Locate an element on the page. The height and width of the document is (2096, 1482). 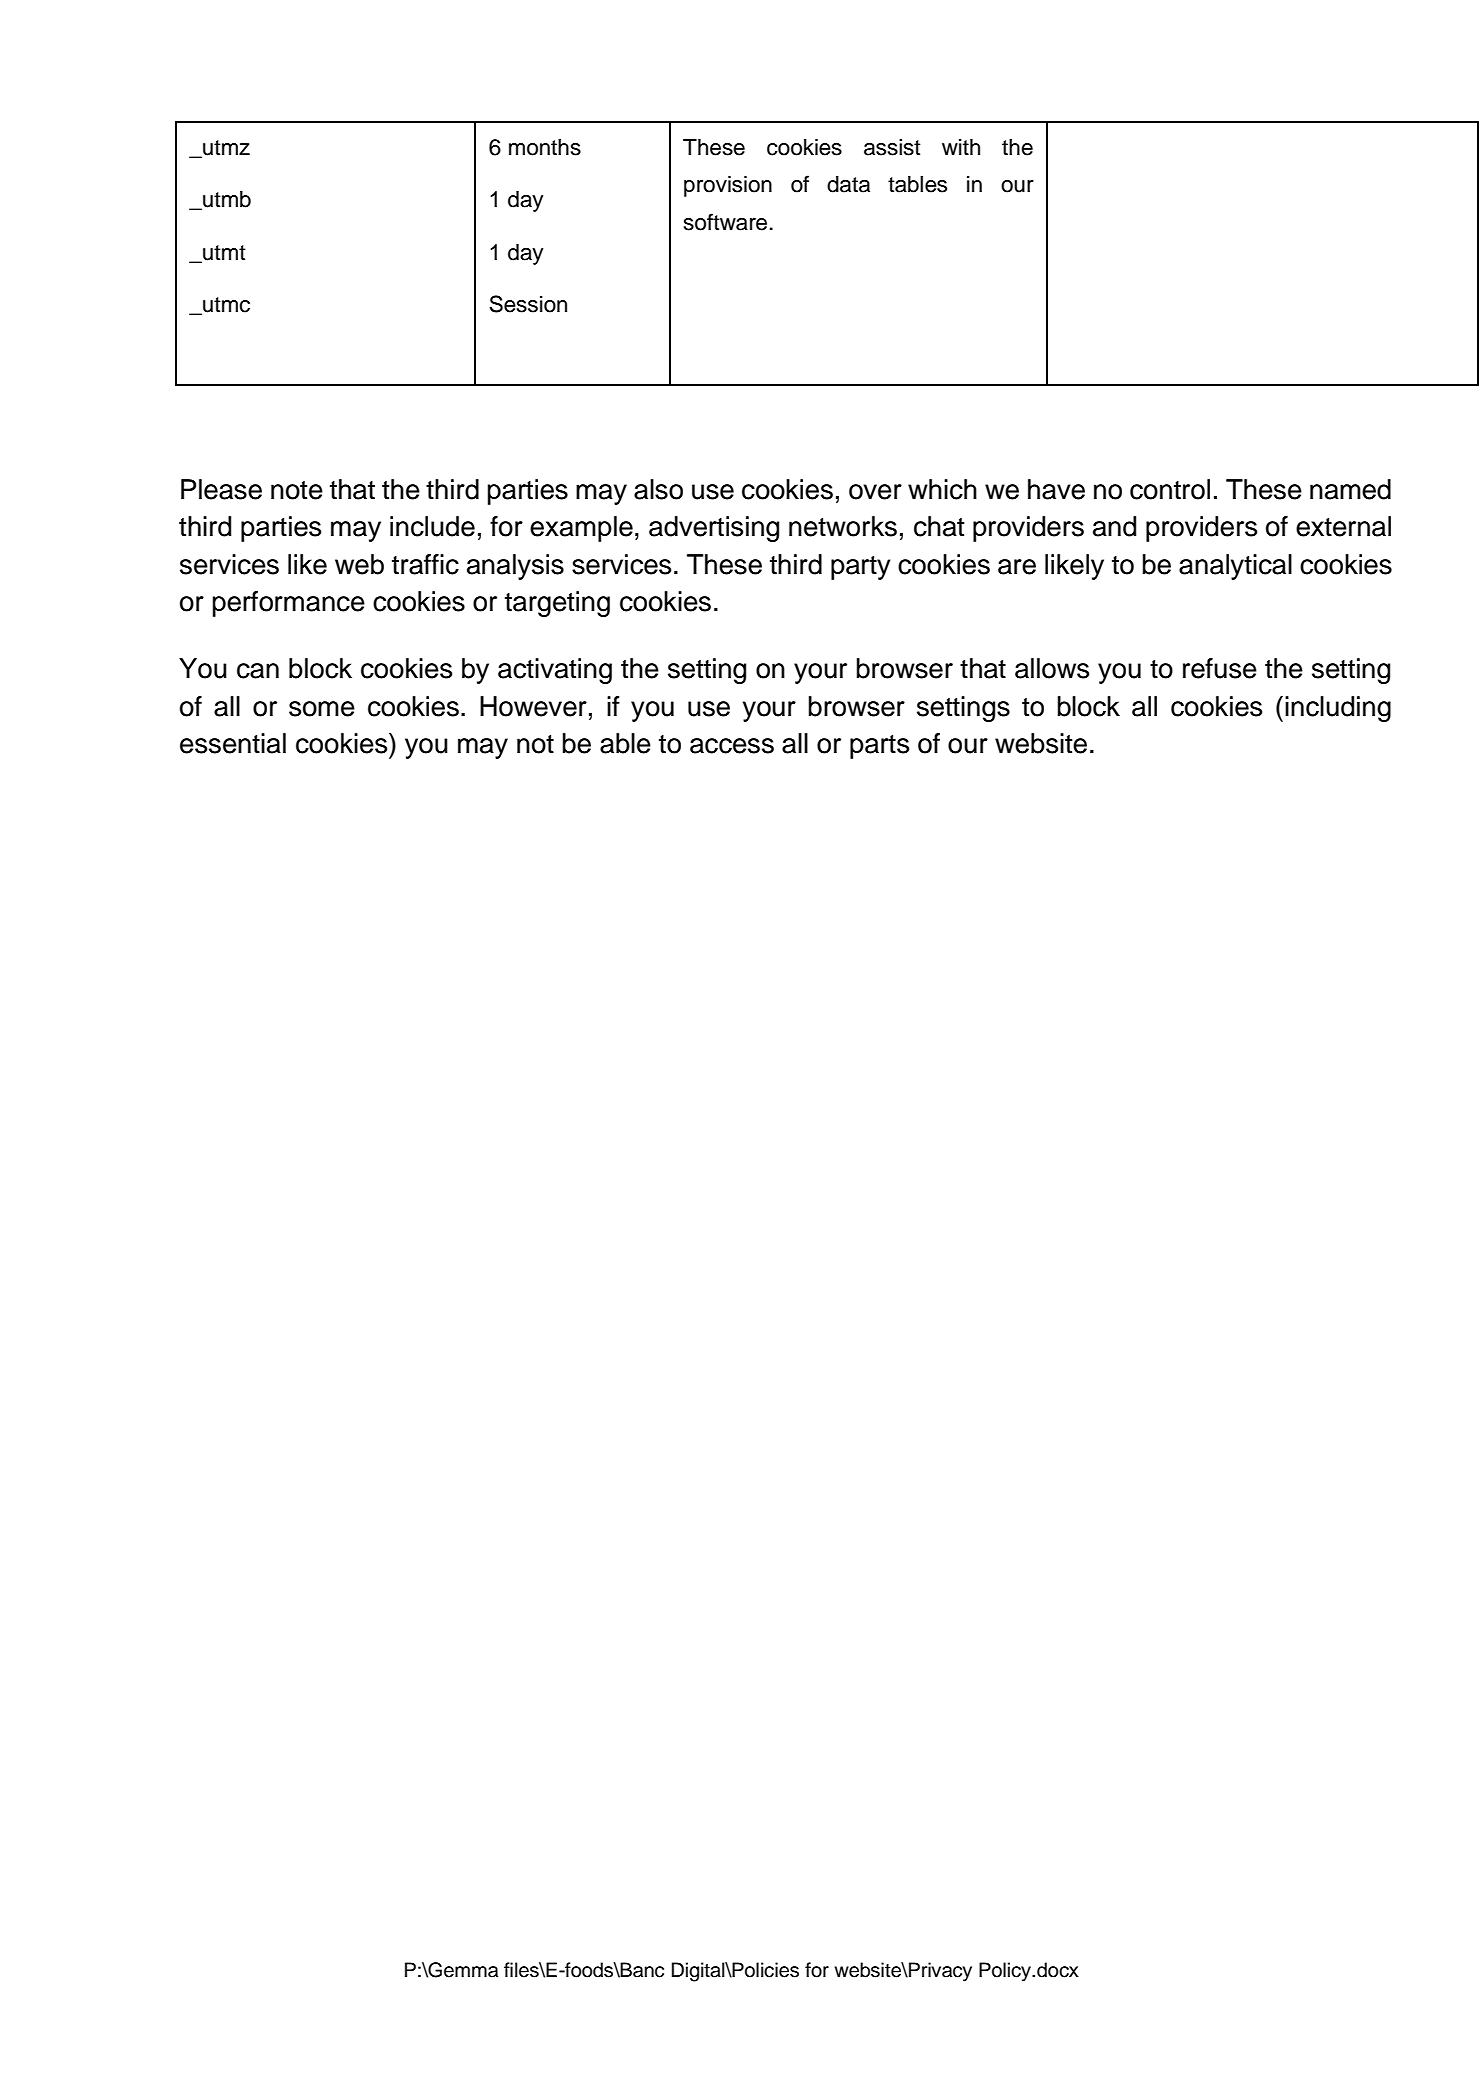
including is located at coordinates (1338, 709).
